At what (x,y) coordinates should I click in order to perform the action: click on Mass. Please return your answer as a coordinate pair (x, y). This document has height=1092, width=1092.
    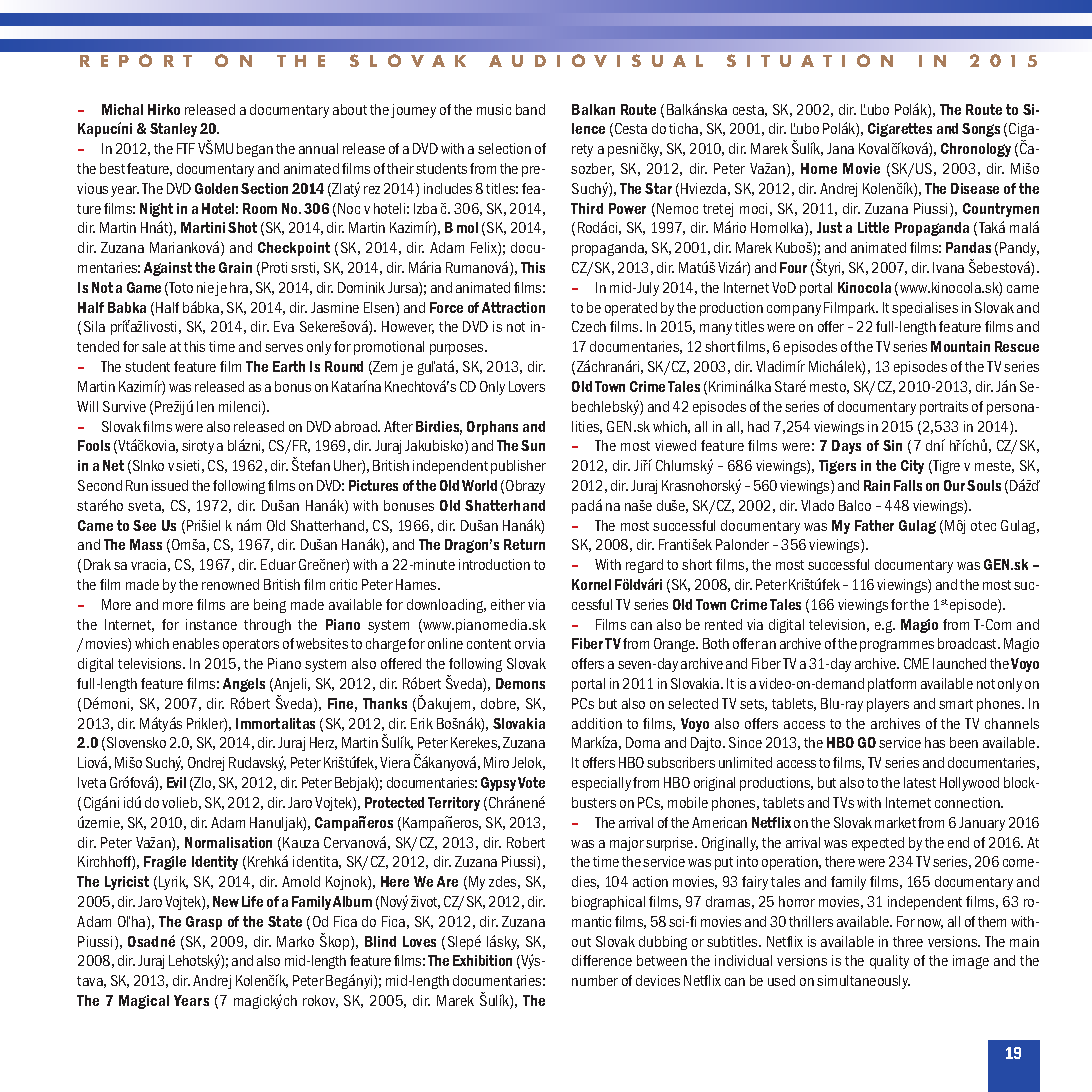
    Looking at the image, I should click on (146, 544).
